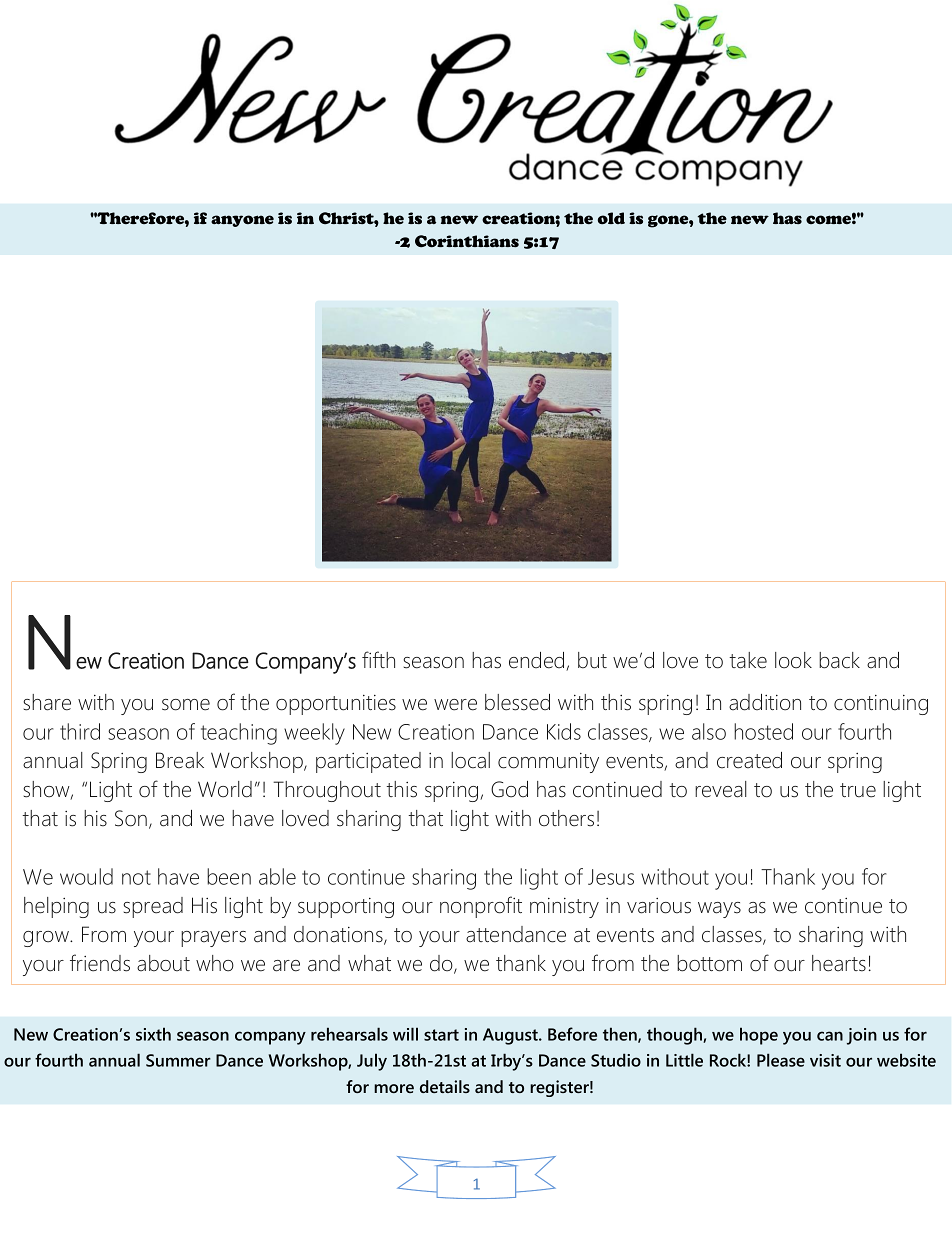  What do you see at coordinates (793, 660) in the document?
I see `look` at bounding box center [793, 660].
